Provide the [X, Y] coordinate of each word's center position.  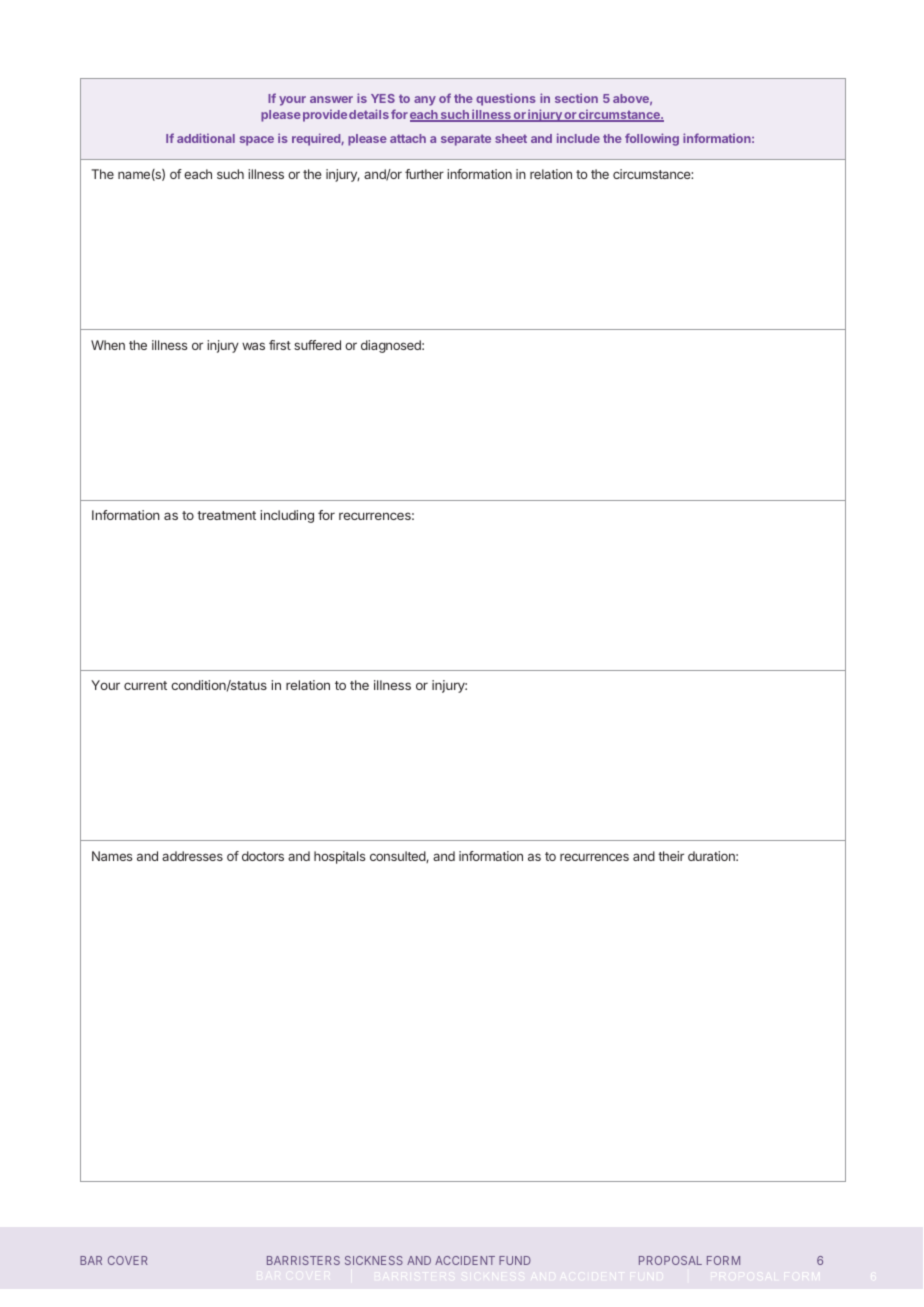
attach [408, 138]
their [671, 856]
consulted [398, 857]
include [578, 138]
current [145, 685]
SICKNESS [374, 1260]
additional [206, 138]
